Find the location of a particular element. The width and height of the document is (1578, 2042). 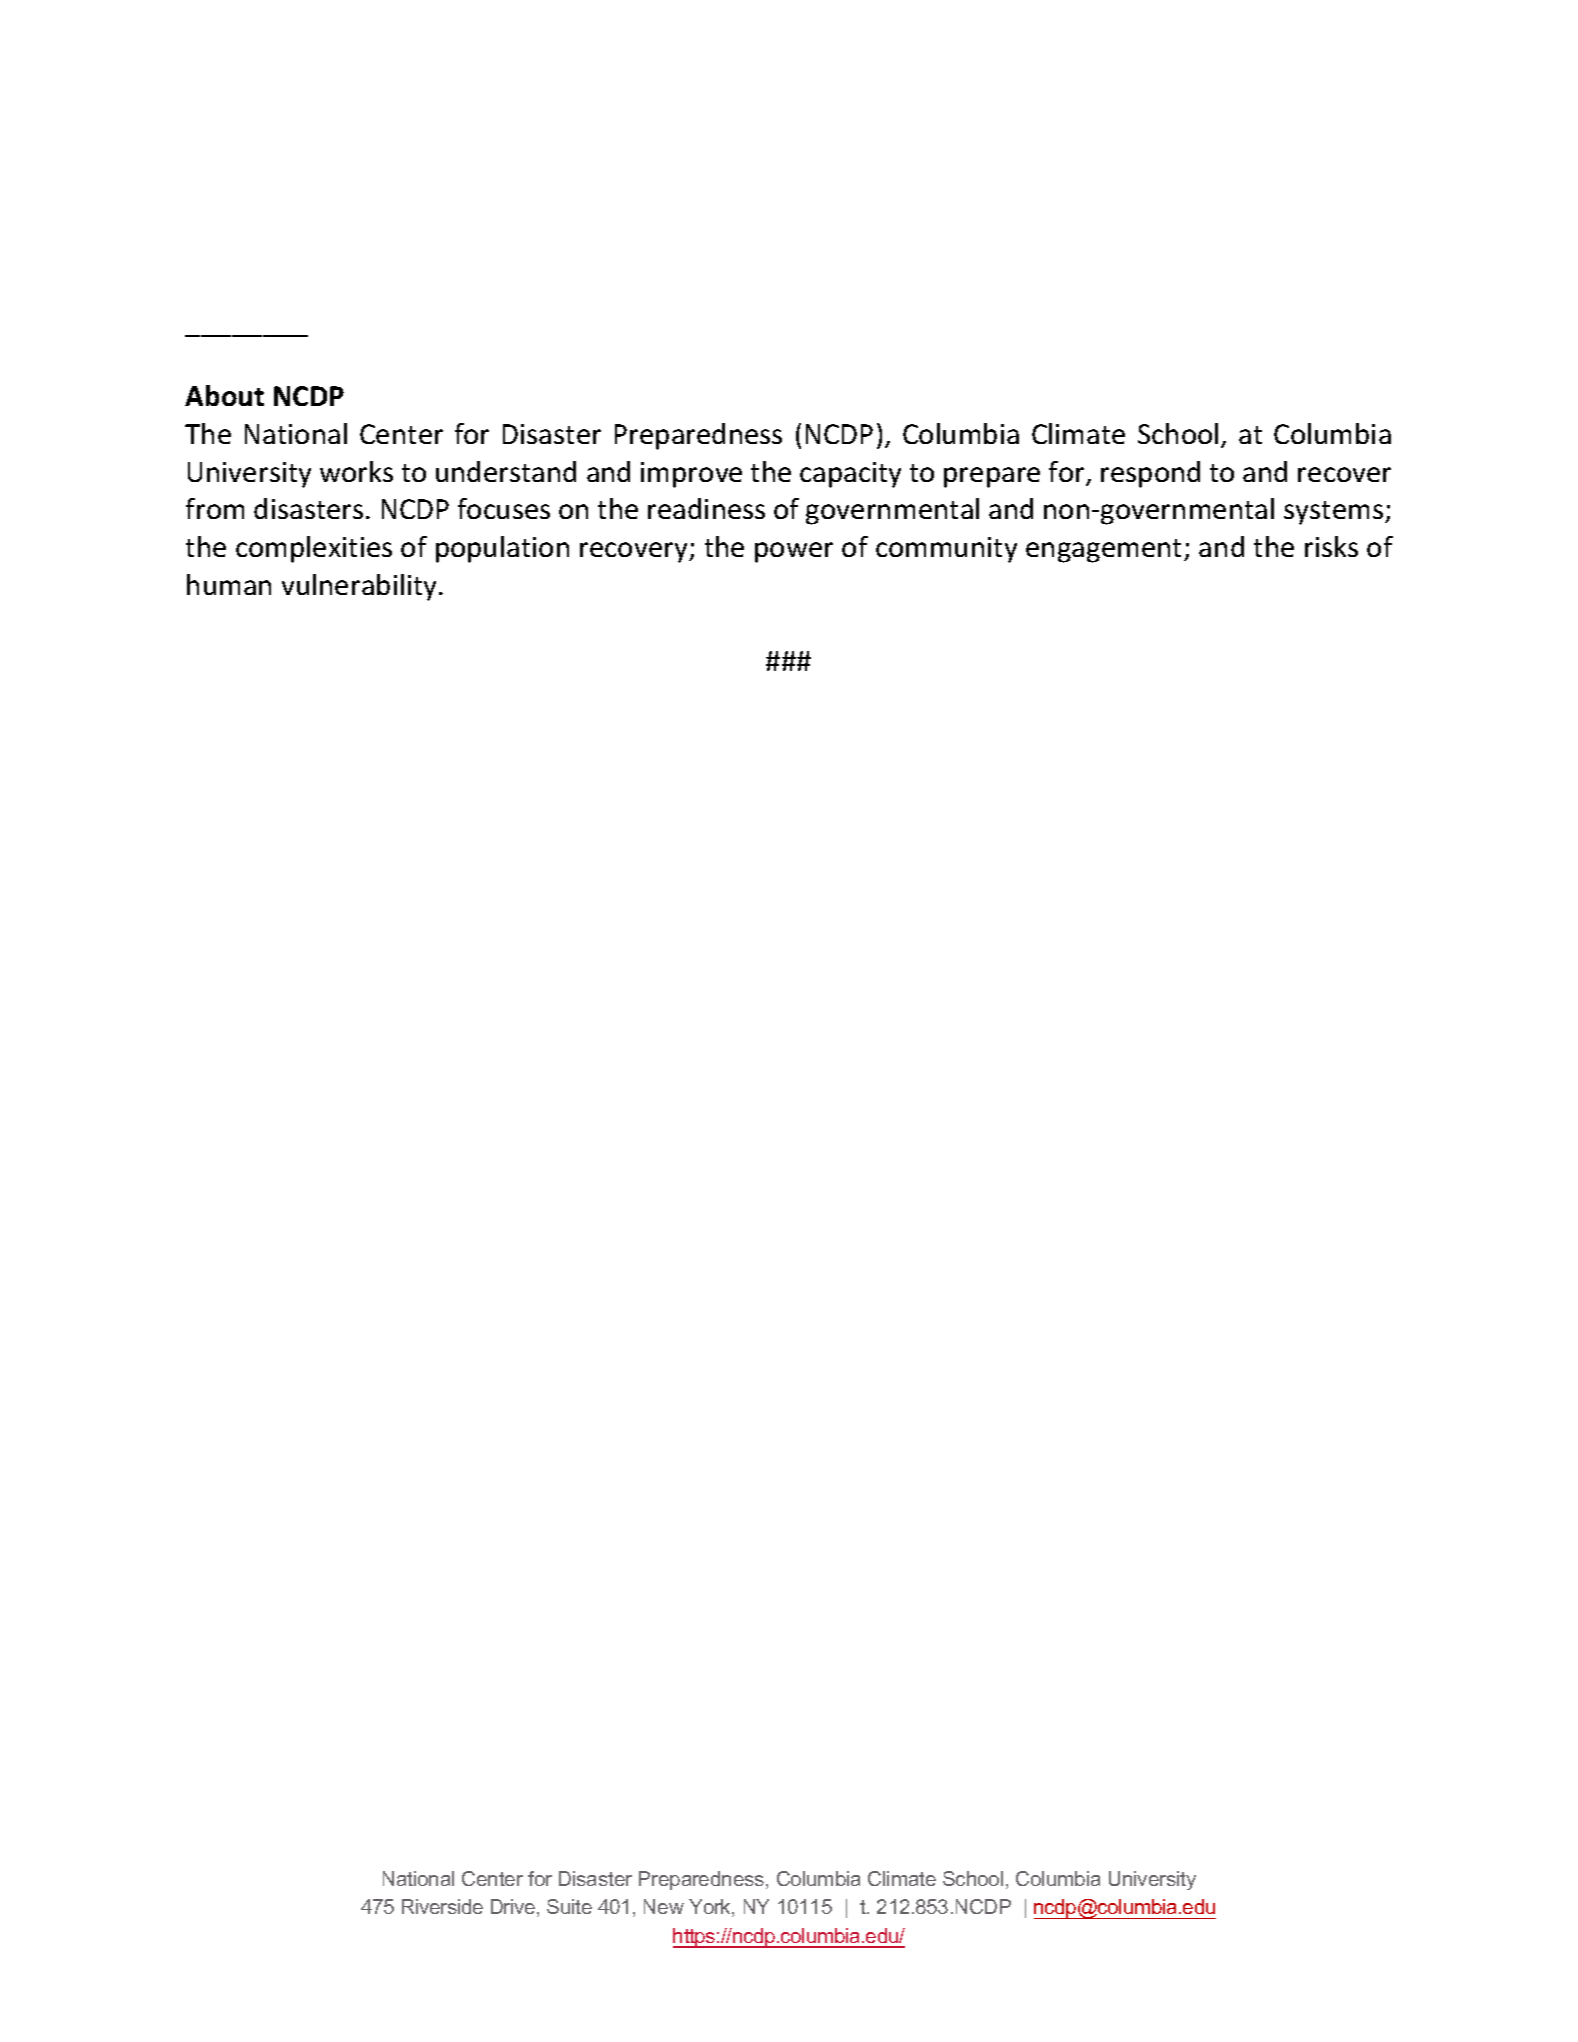

Drive is located at coordinates (514, 1908).
